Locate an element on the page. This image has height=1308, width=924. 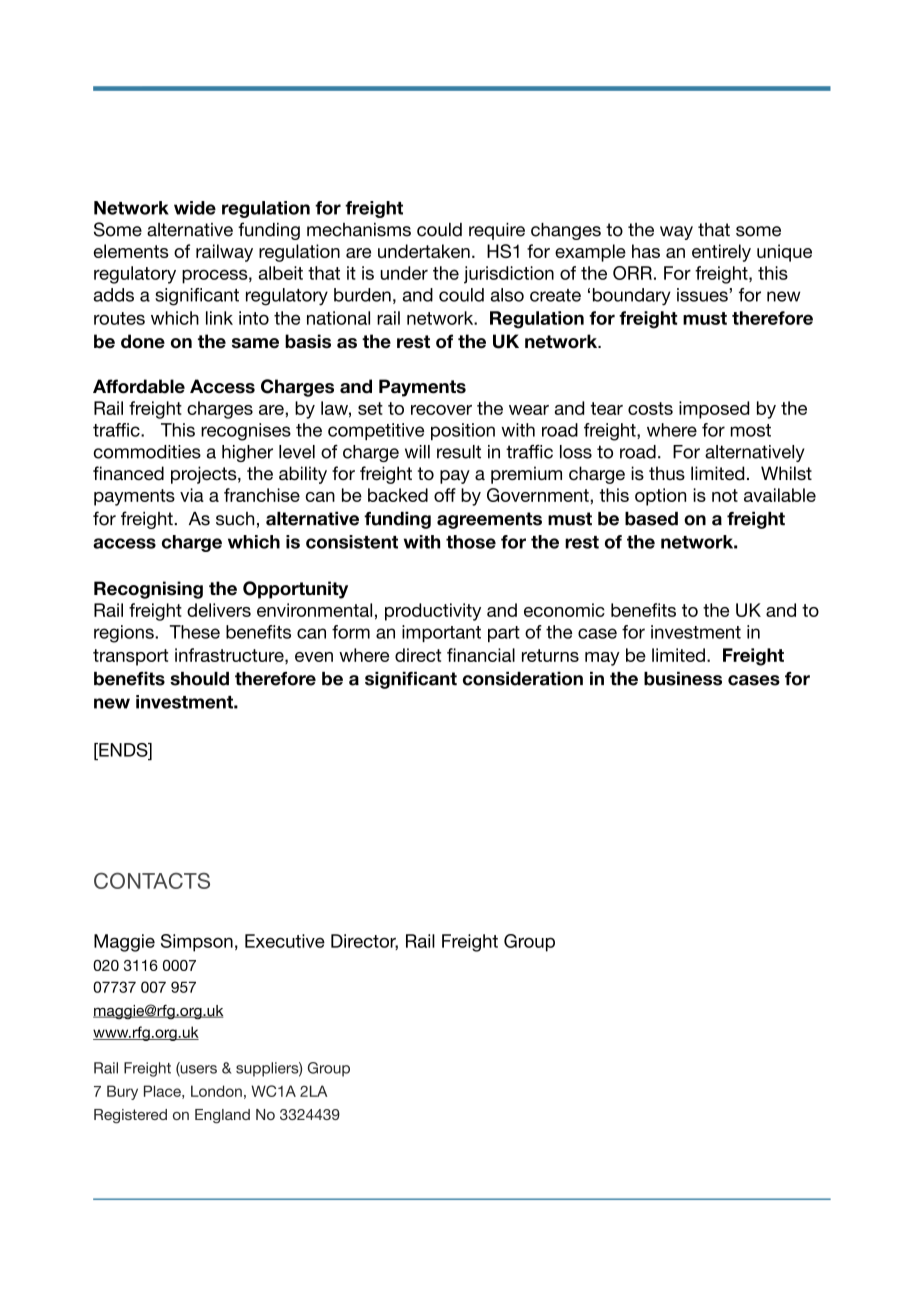
entirely is located at coordinates (721, 253).
